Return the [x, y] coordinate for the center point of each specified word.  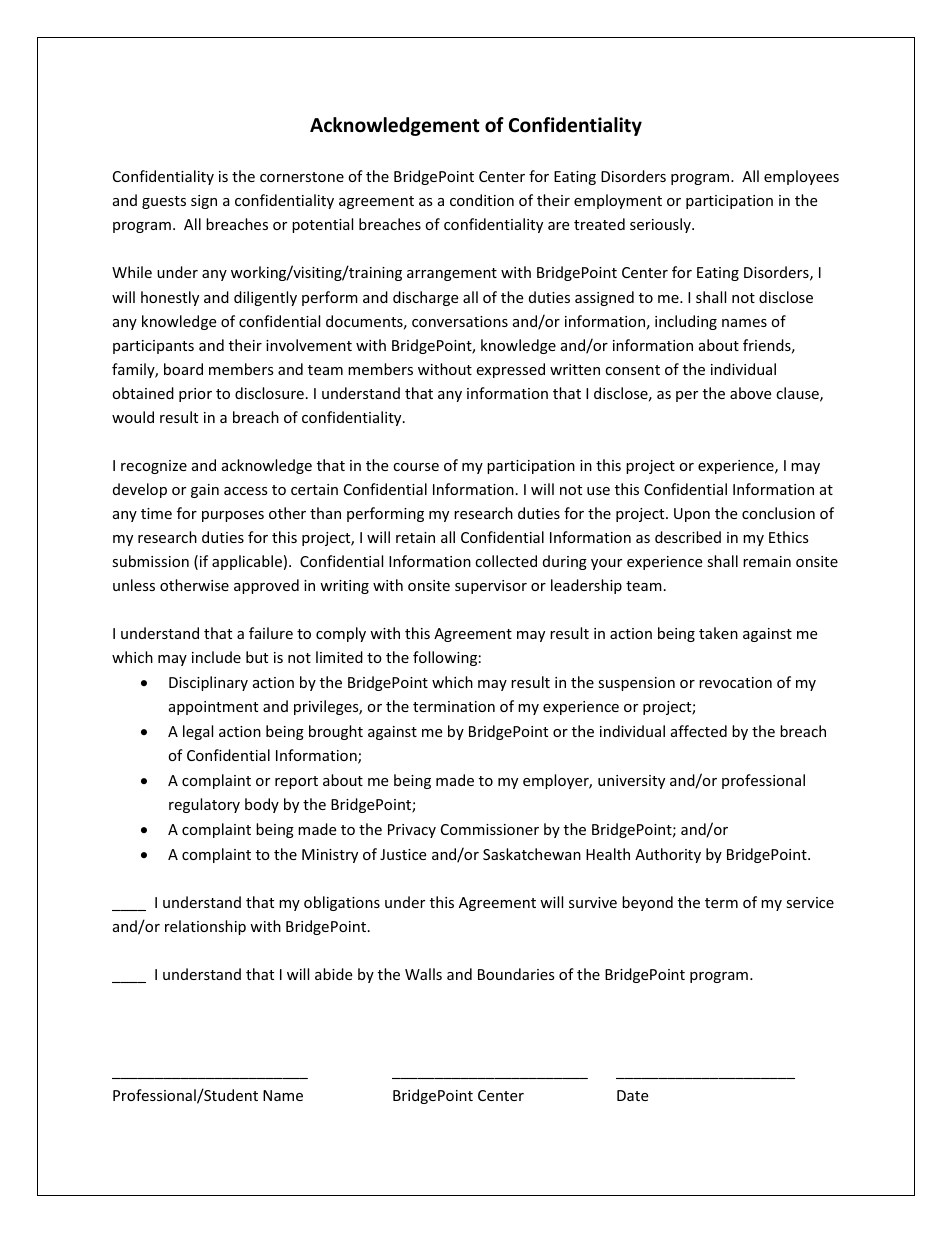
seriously [661, 225]
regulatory [204, 805]
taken [718, 633]
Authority [668, 855]
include [216, 657]
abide [333, 974]
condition [482, 200]
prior [195, 395]
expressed [510, 370]
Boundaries [516, 974]
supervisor [491, 587]
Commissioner [490, 829]
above [750, 393]
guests [164, 202]
